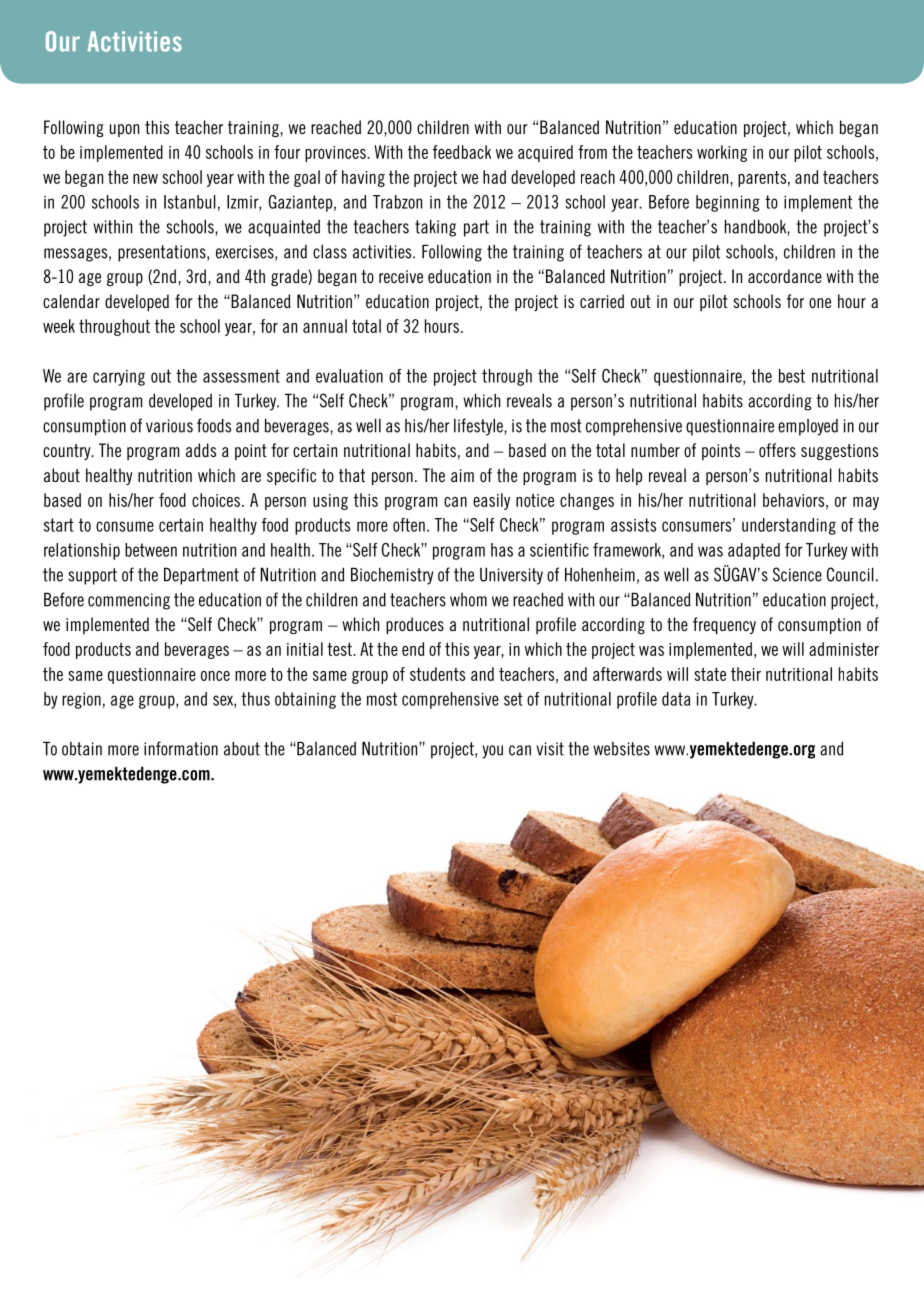  What do you see at coordinates (777, 450) in the screenshot?
I see `offers` at bounding box center [777, 450].
